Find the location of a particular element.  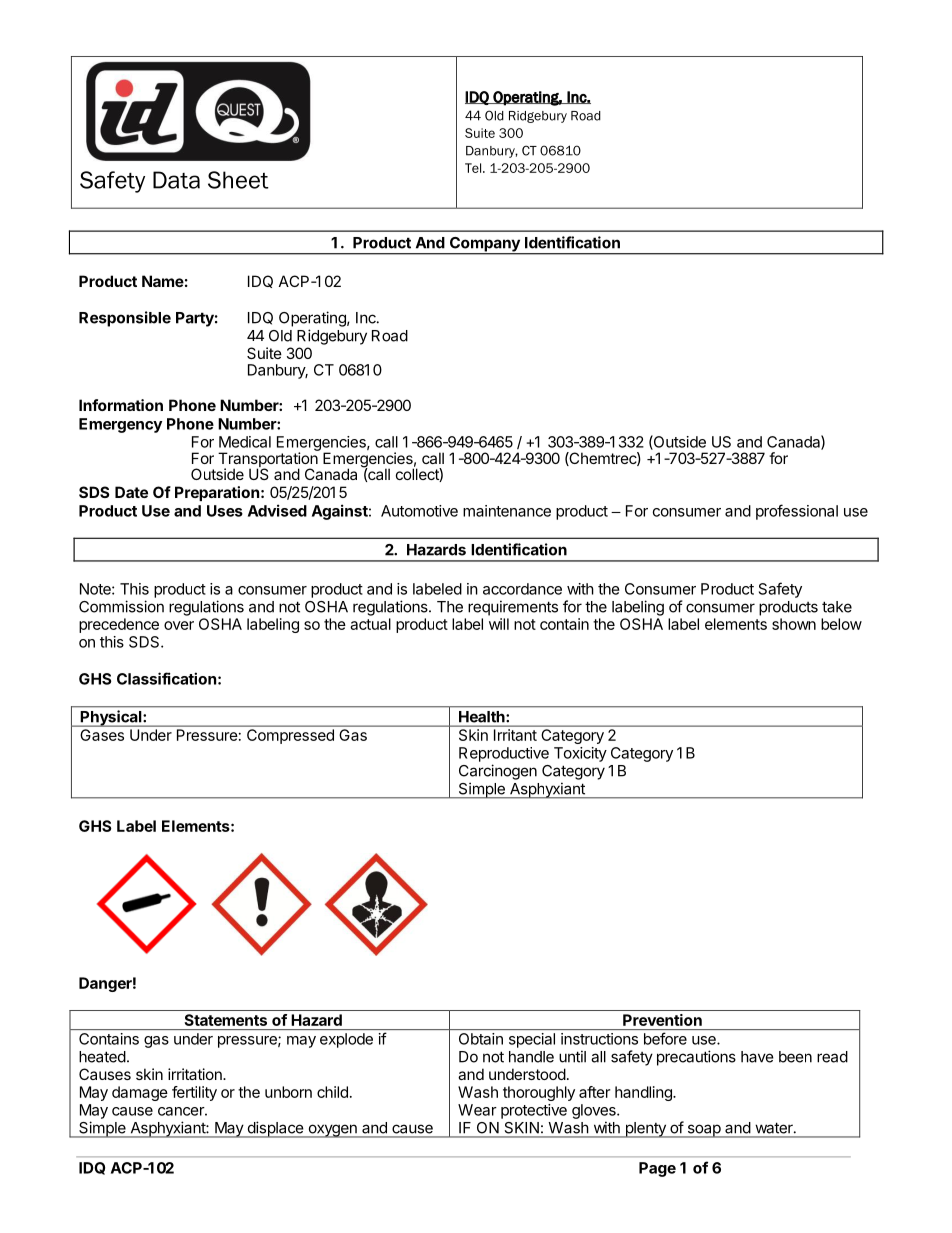

will is located at coordinates (499, 624).
